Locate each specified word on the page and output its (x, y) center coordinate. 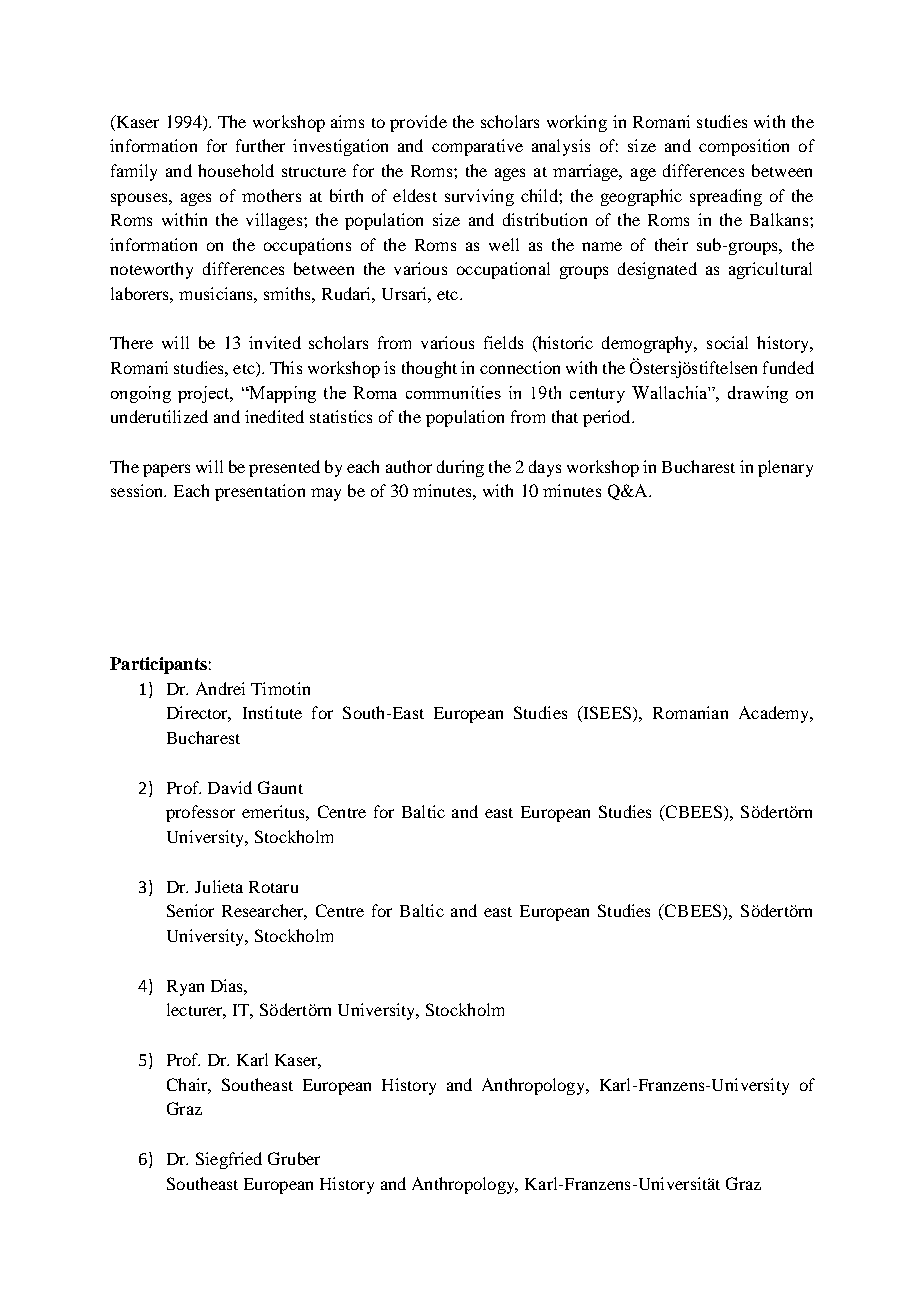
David (230, 787)
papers (166, 470)
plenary (785, 468)
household (236, 170)
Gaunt (280, 787)
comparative (477, 147)
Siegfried (229, 1160)
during (460, 468)
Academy (775, 714)
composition (744, 147)
